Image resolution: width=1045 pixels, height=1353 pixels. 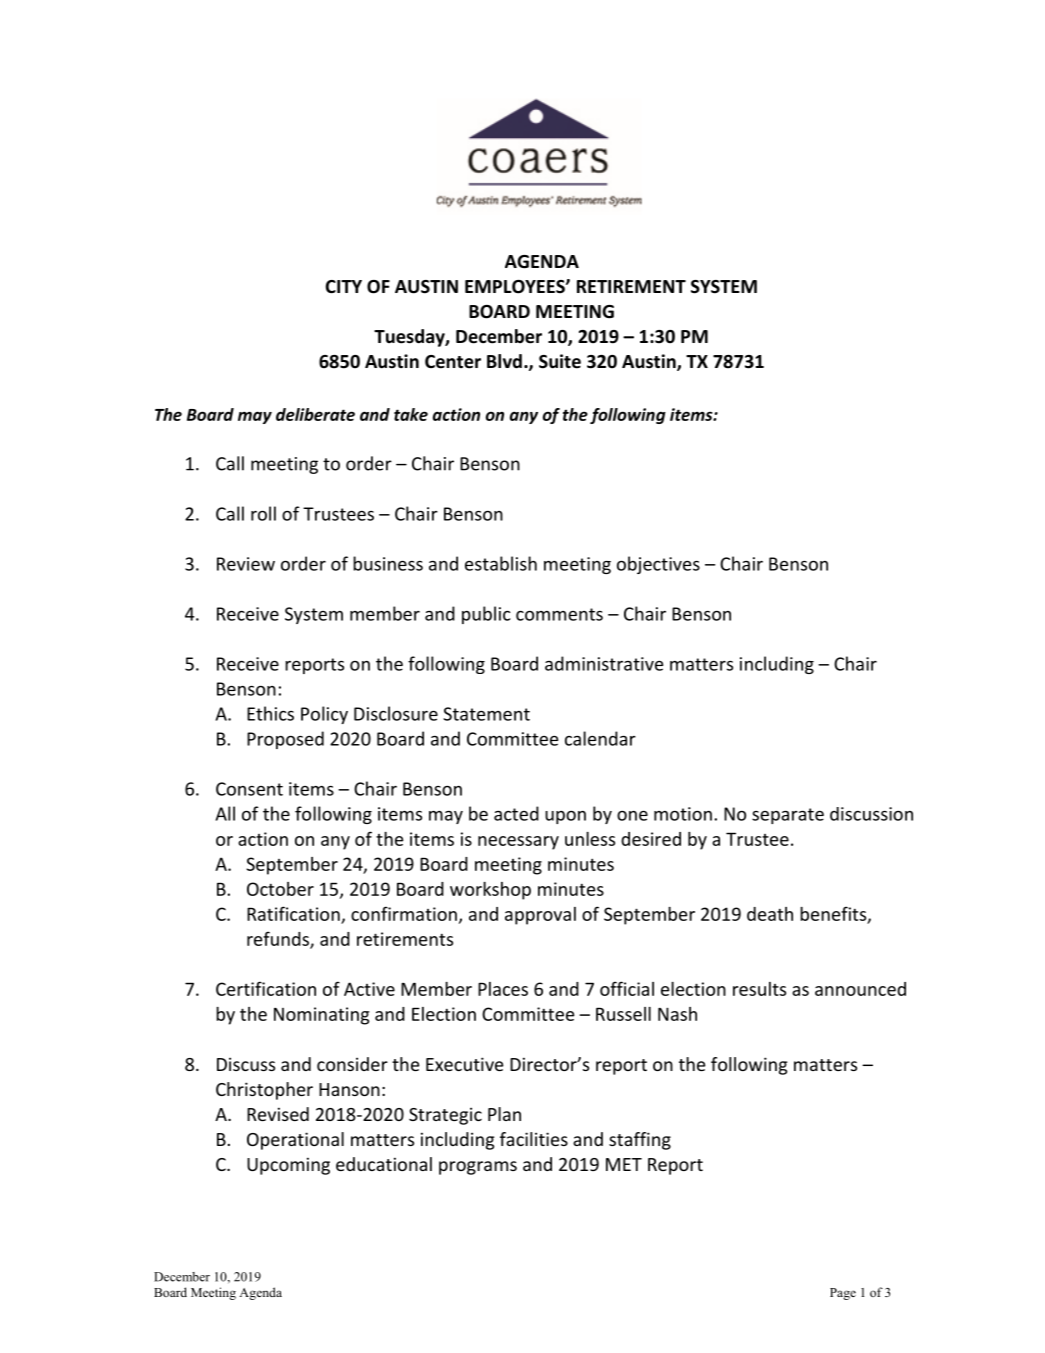 What do you see at coordinates (504, 361) in the image?
I see `Blvd` at bounding box center [504, 361].
